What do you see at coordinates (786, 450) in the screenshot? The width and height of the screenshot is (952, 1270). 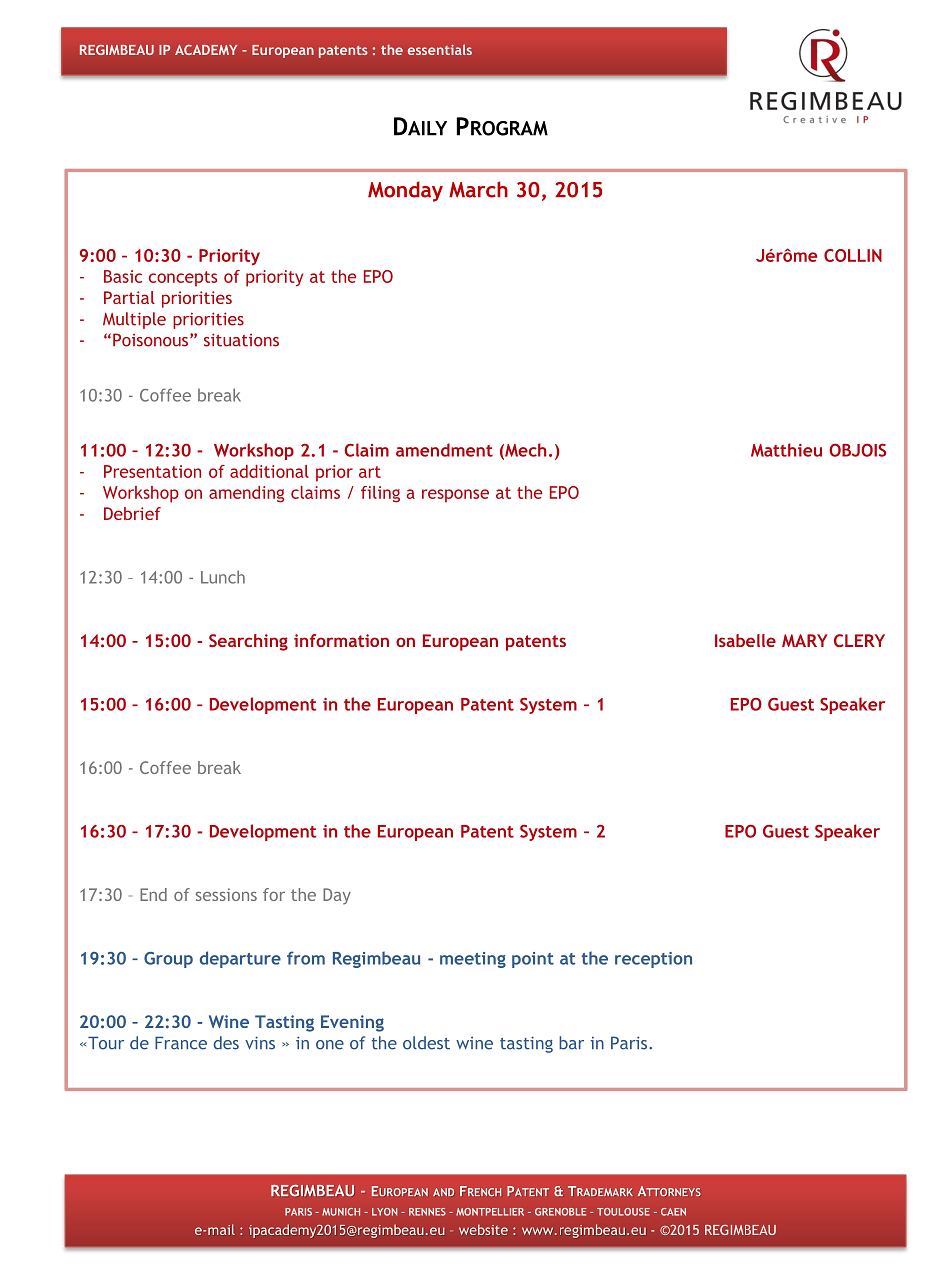 I see `Matthieu` at bounding box center [786, 450].
